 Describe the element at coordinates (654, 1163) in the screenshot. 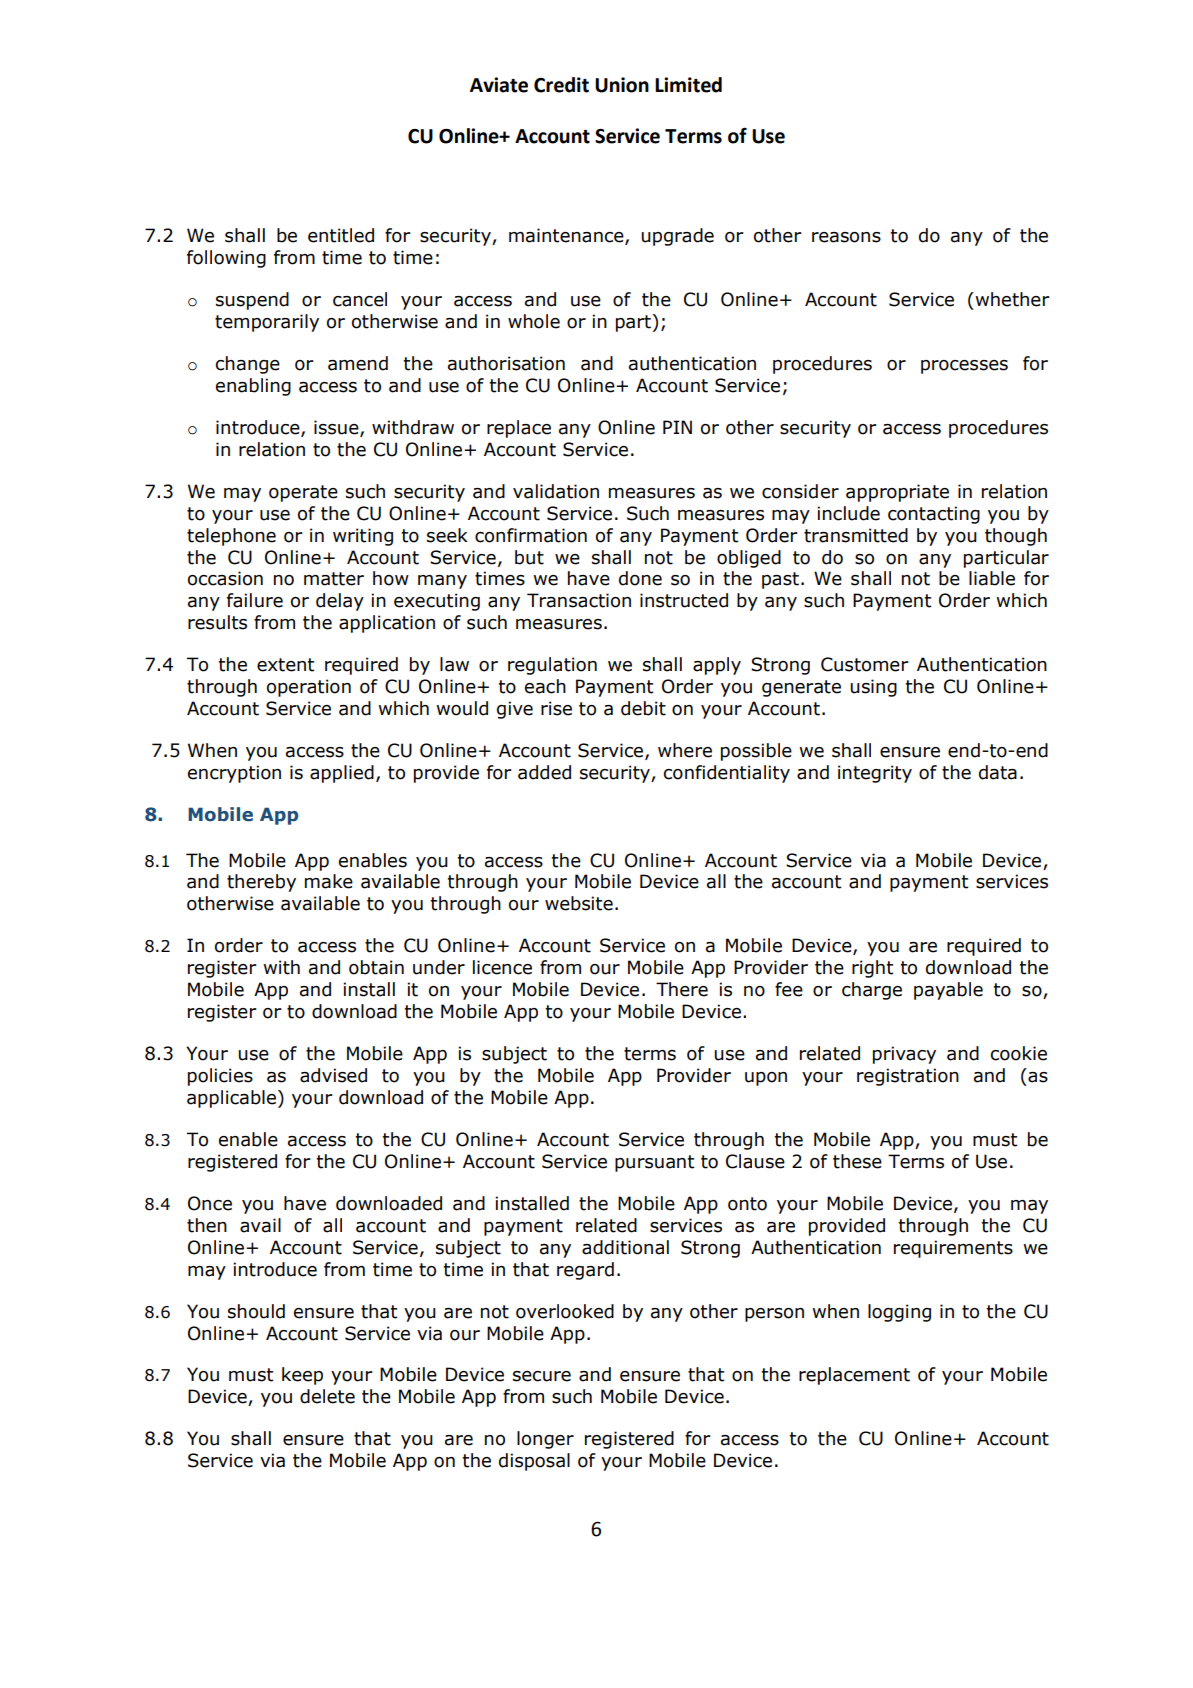

I see `pursuant` at that location.
